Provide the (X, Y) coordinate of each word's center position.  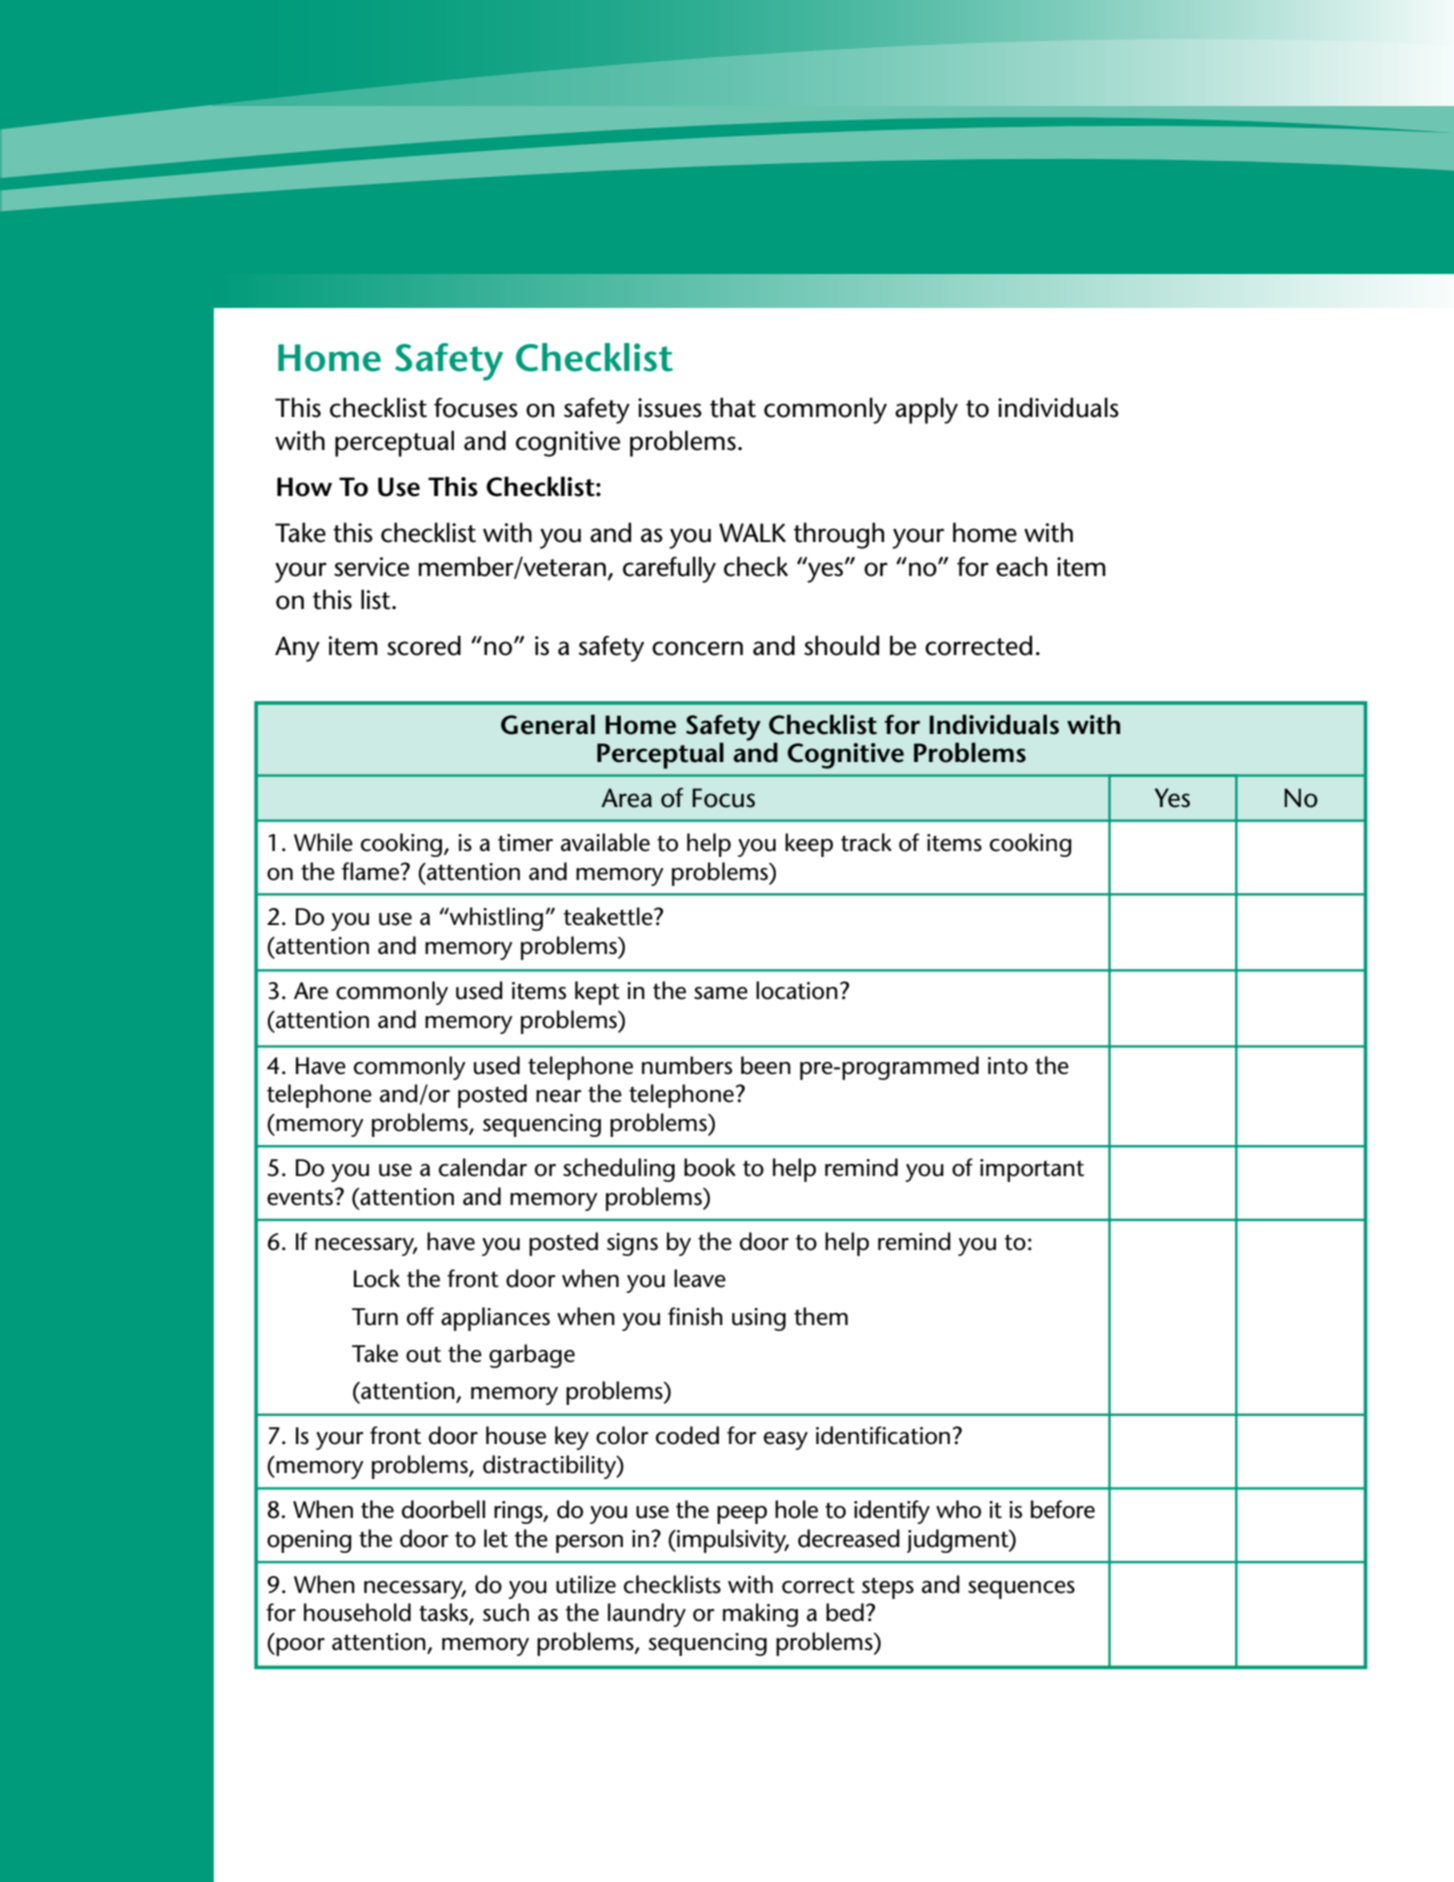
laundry (647, 1615)
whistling (495, 919)
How (304, 487)
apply (926, 410)
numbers (687, 1065)
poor (299, 1647)
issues (670, 408)
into (1008, 1066)
